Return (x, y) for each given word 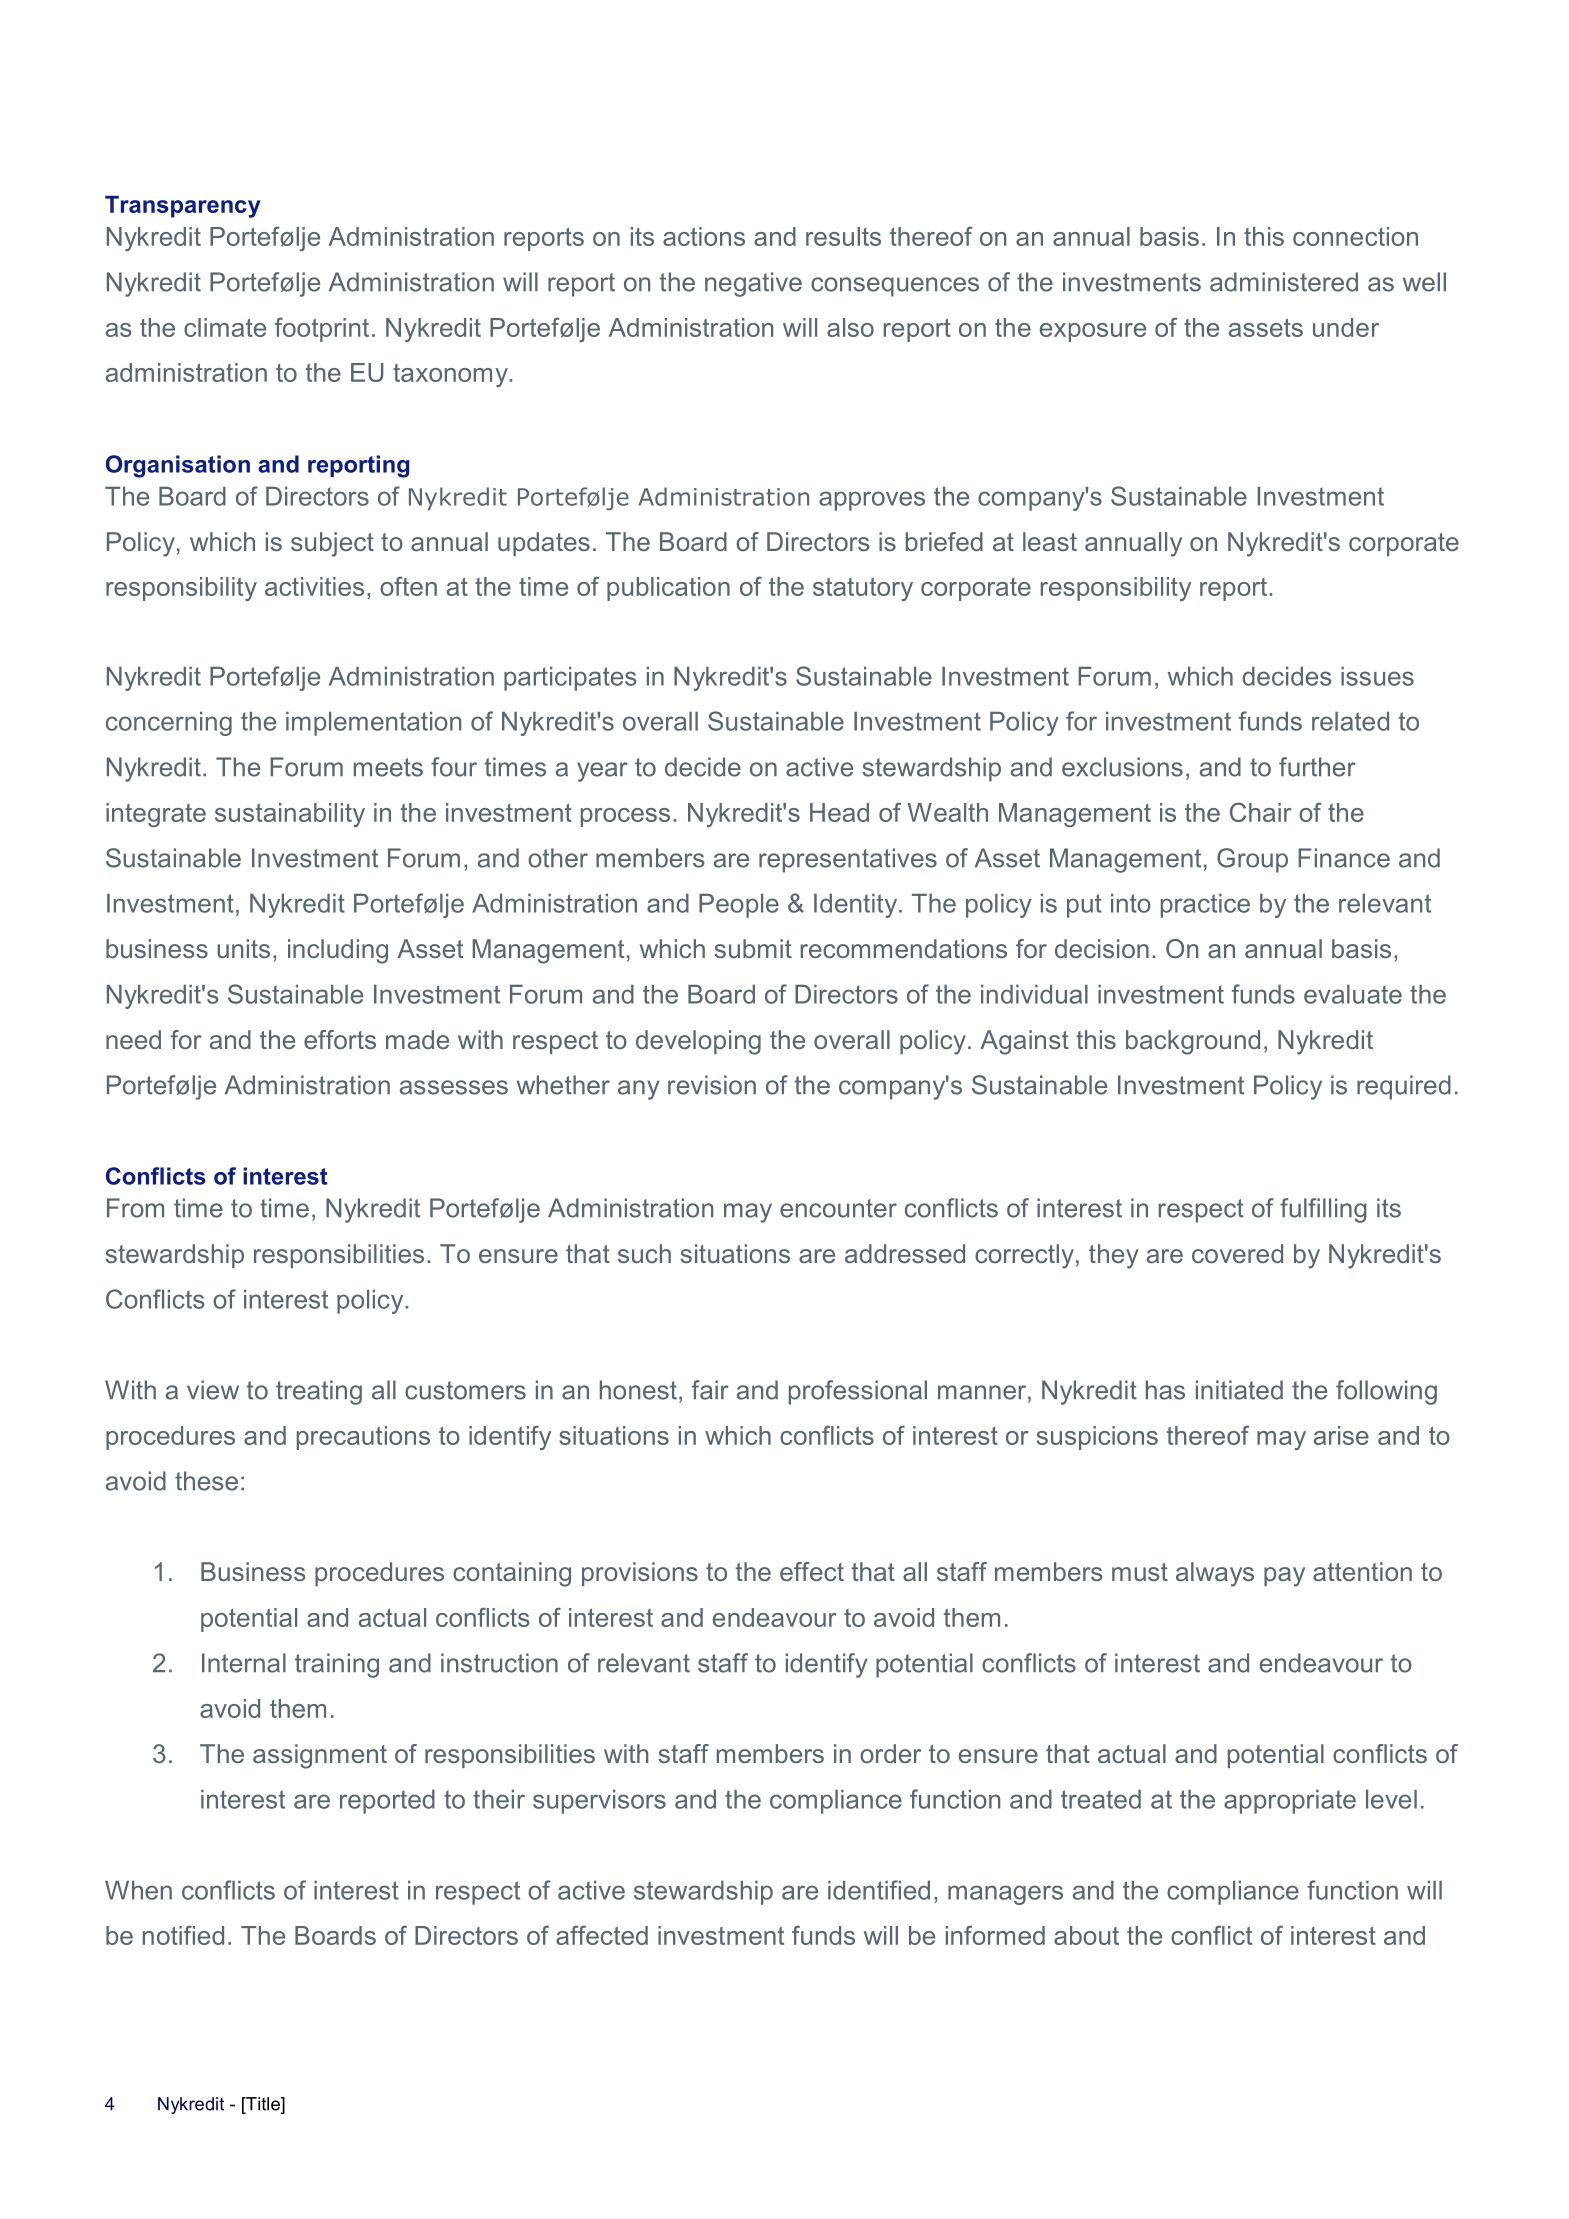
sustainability (290, 815)
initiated (1239, 1390)
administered (1284, 282)
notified (183, 1935)
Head (839, 812)
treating (319, 1392)
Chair (1260, 812)
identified (879, 1890)
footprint (322, 329)
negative (753, 284)
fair (710, 1390)
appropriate (1290, 1802)
